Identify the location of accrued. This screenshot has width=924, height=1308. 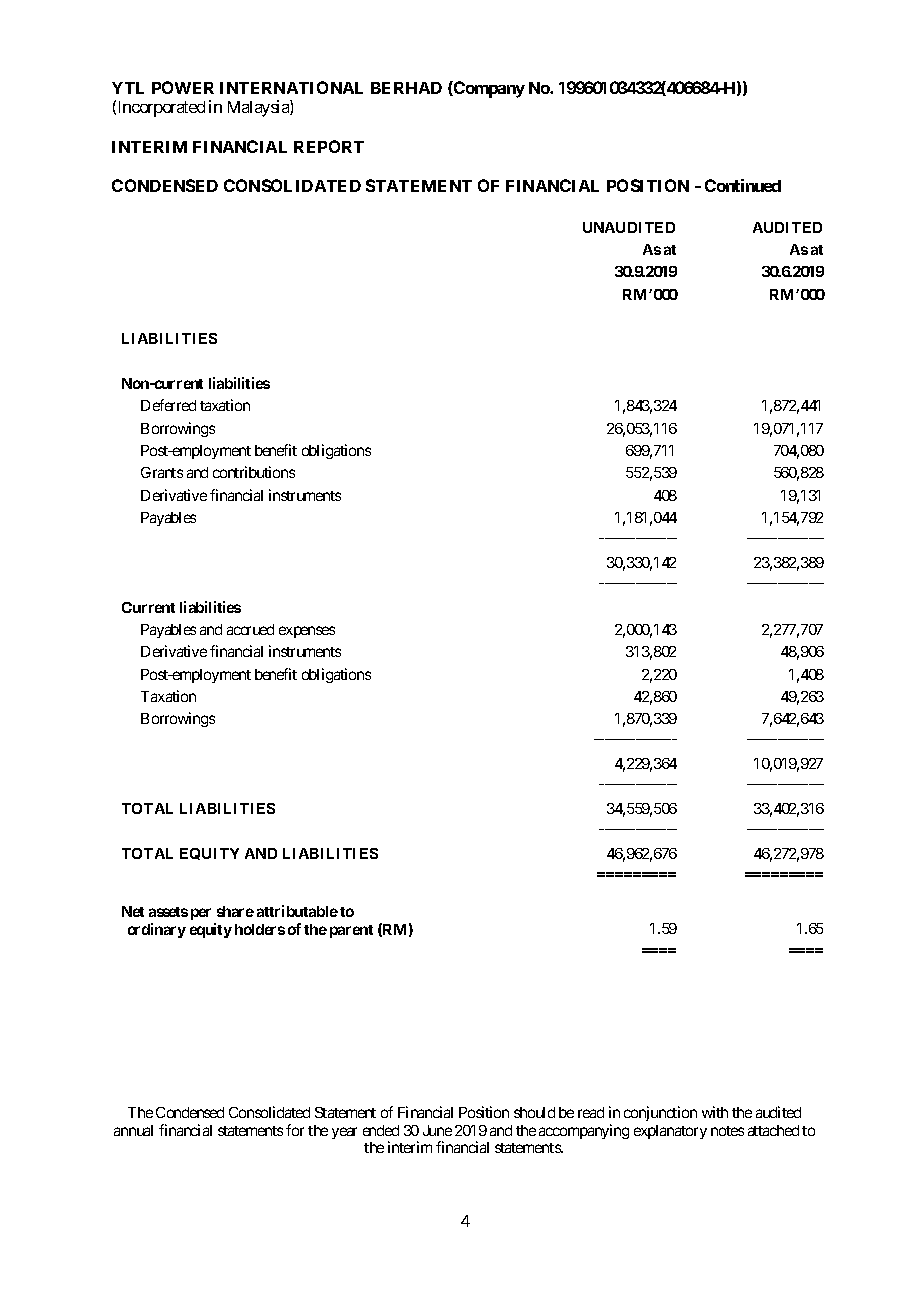
(250, 629).
